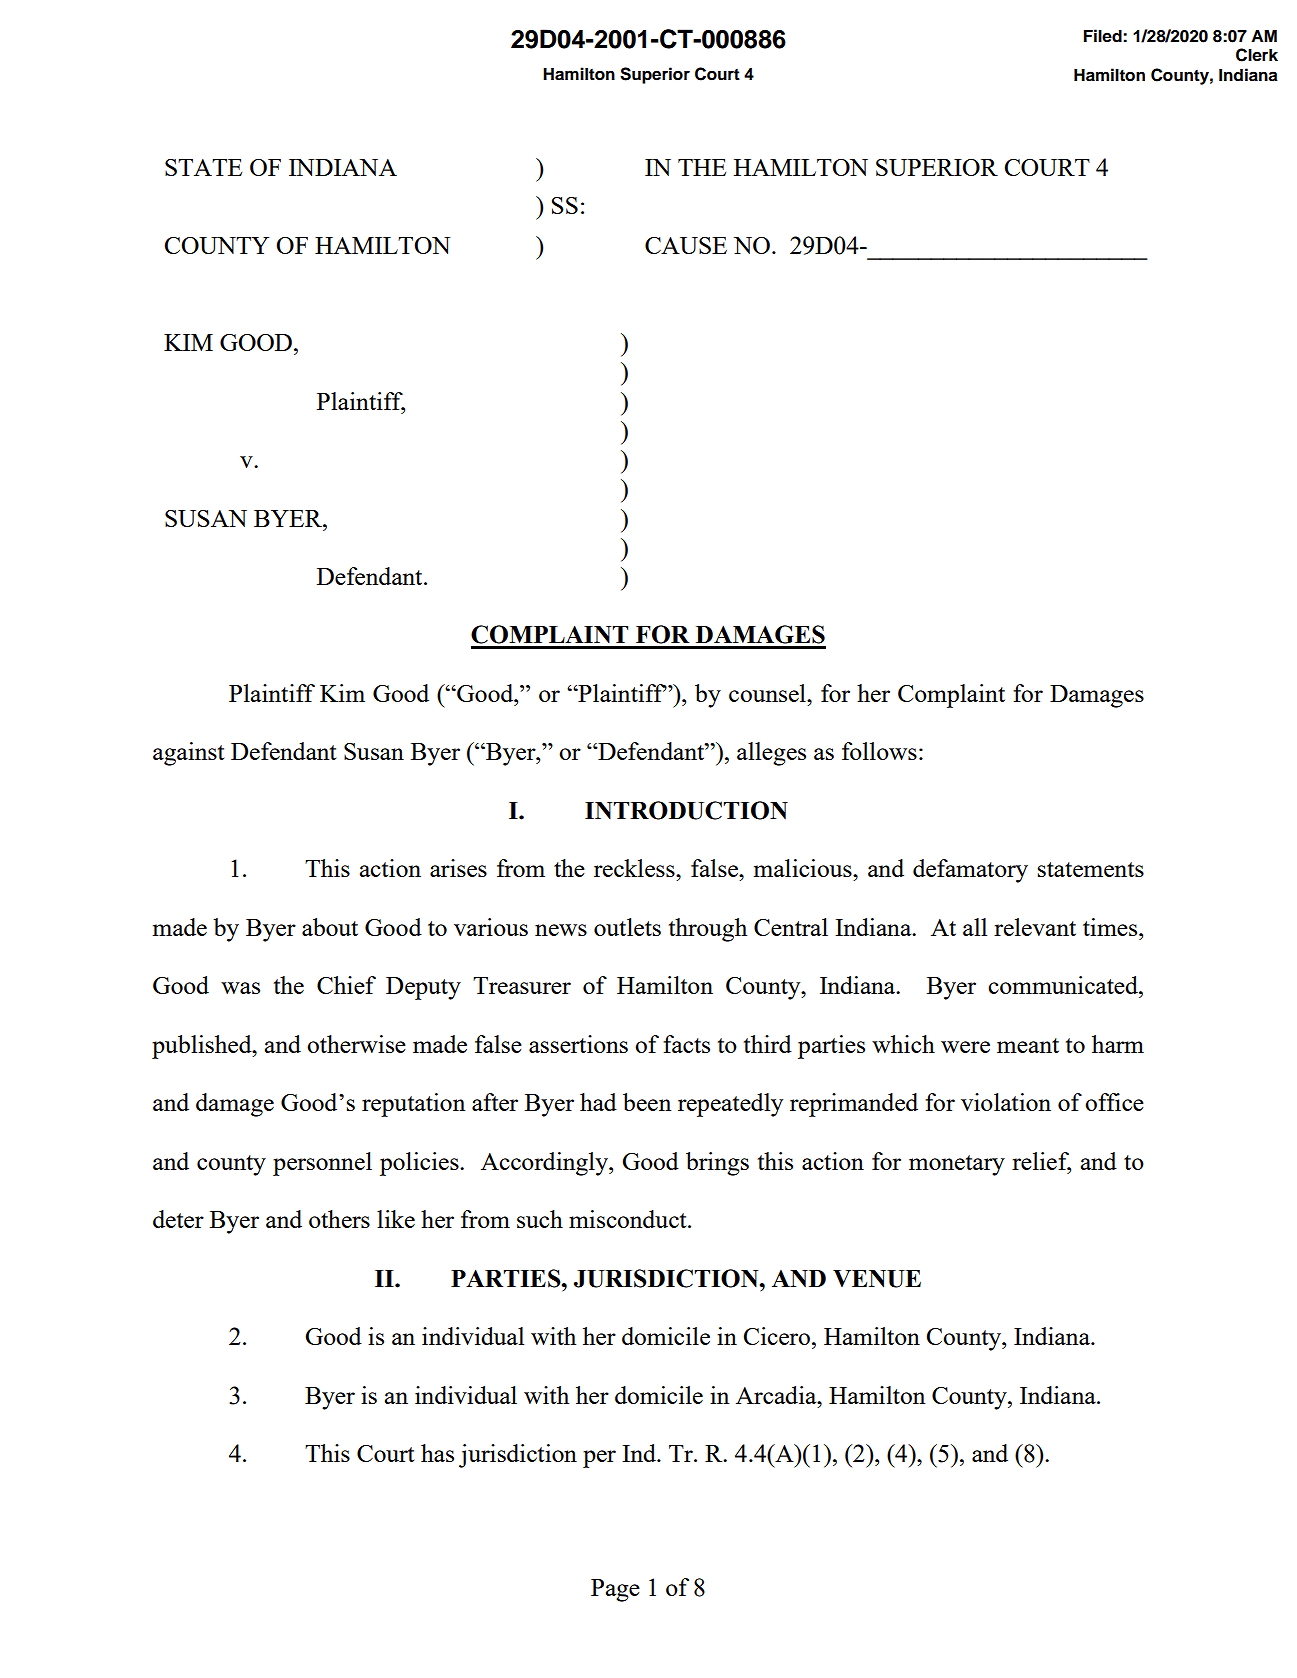  What do you see at coordinates (330, 927) in the screenshot?
I see `about` at bounding box center [330, 927].
